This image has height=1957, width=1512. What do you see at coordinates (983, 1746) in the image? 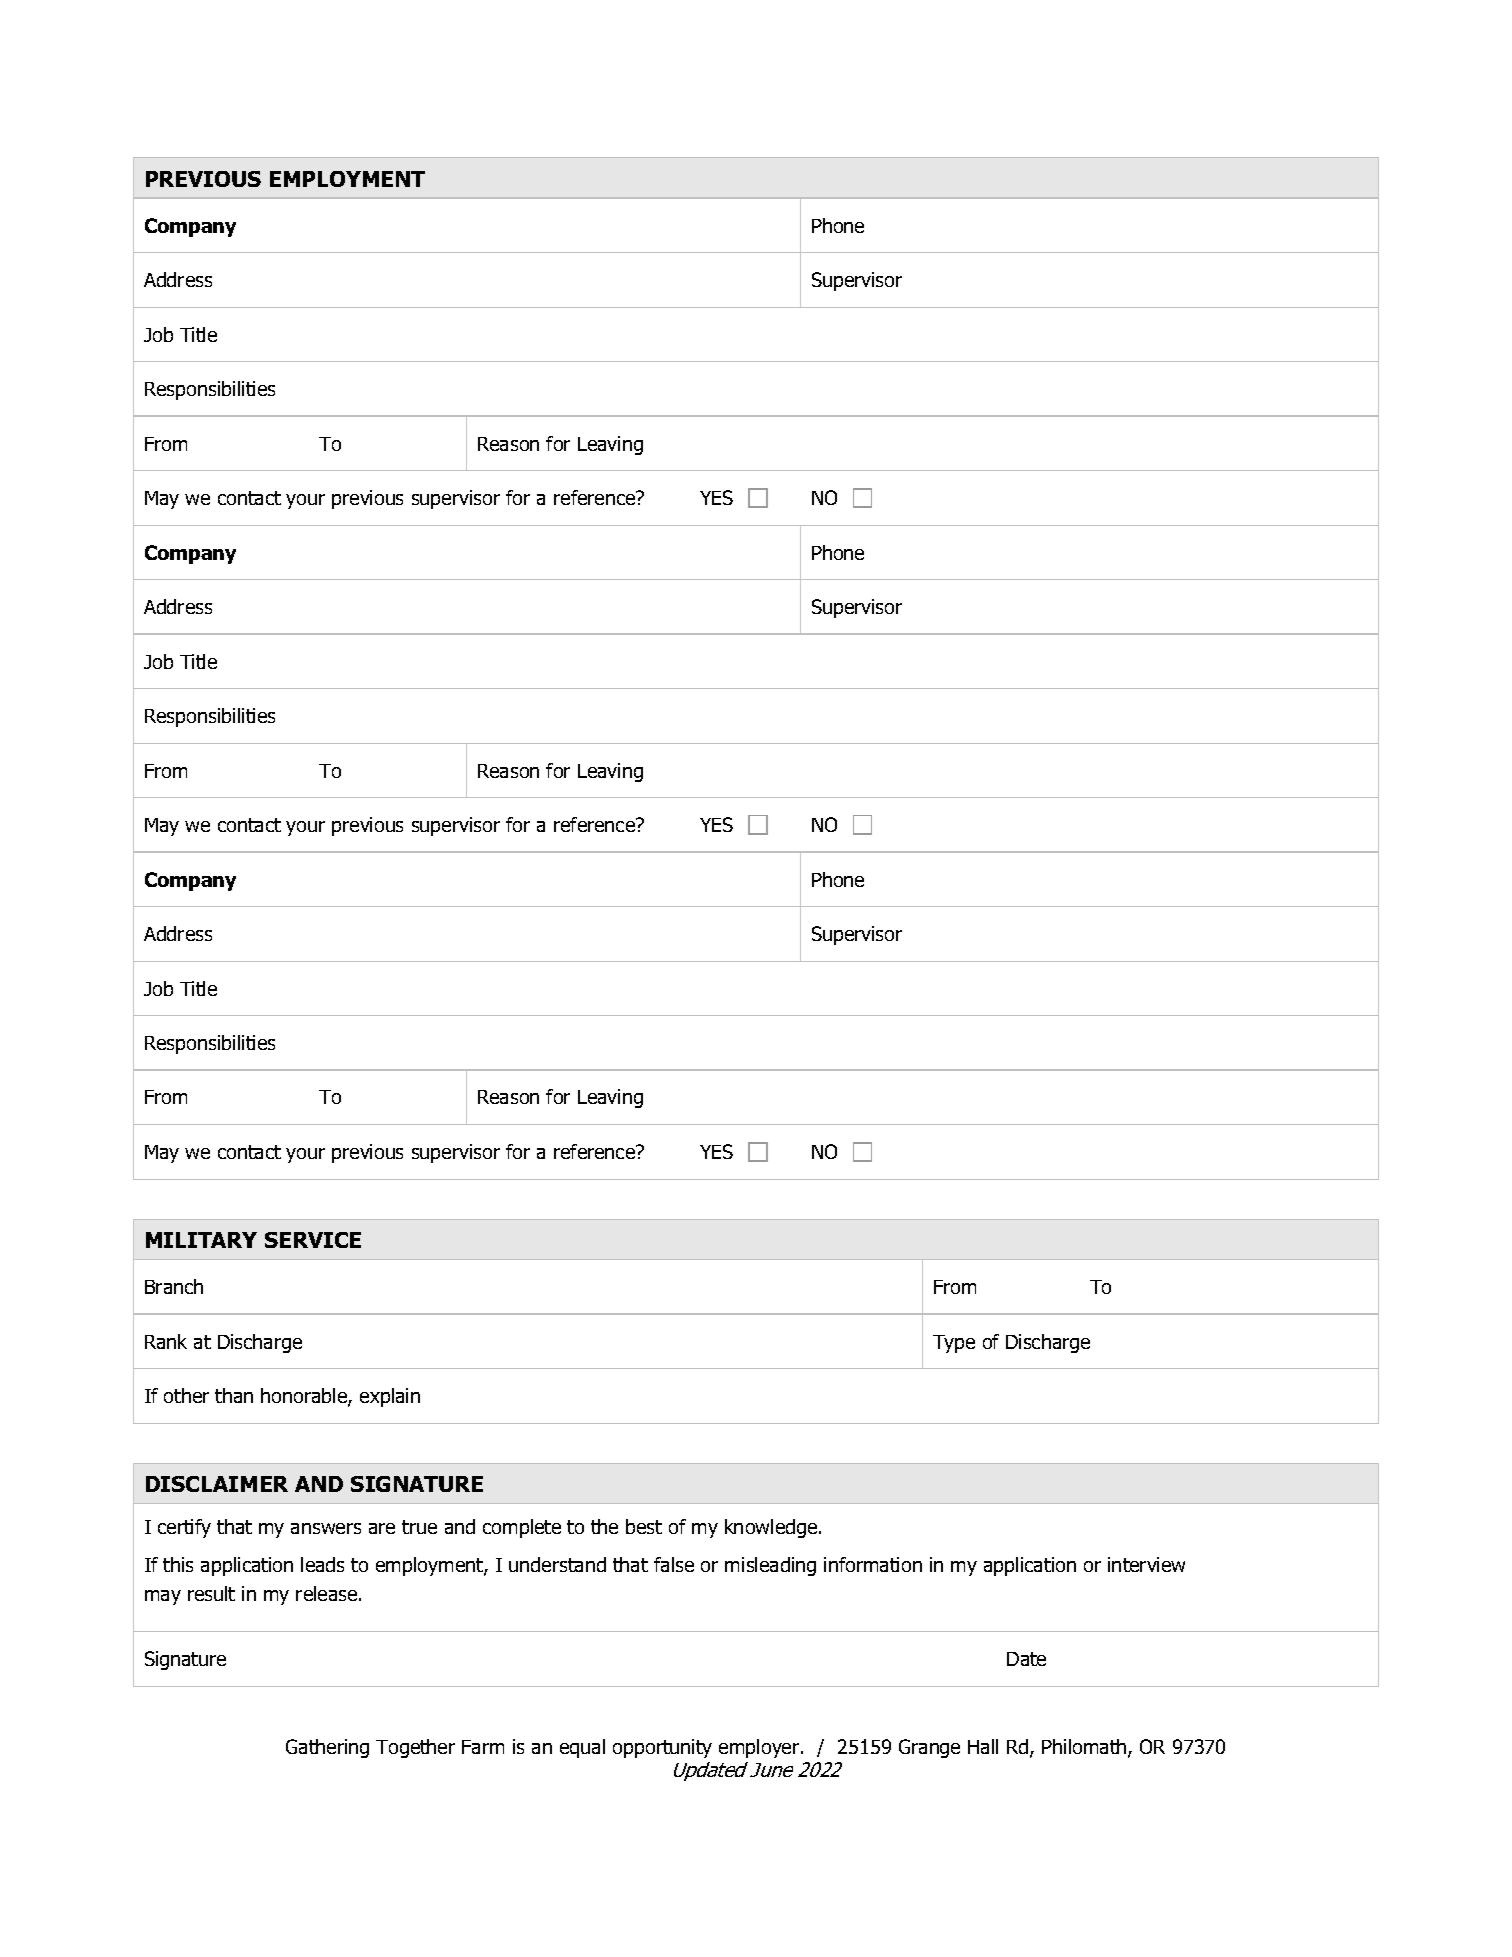
I see `Hall` at bounding box center [983, 1746].
